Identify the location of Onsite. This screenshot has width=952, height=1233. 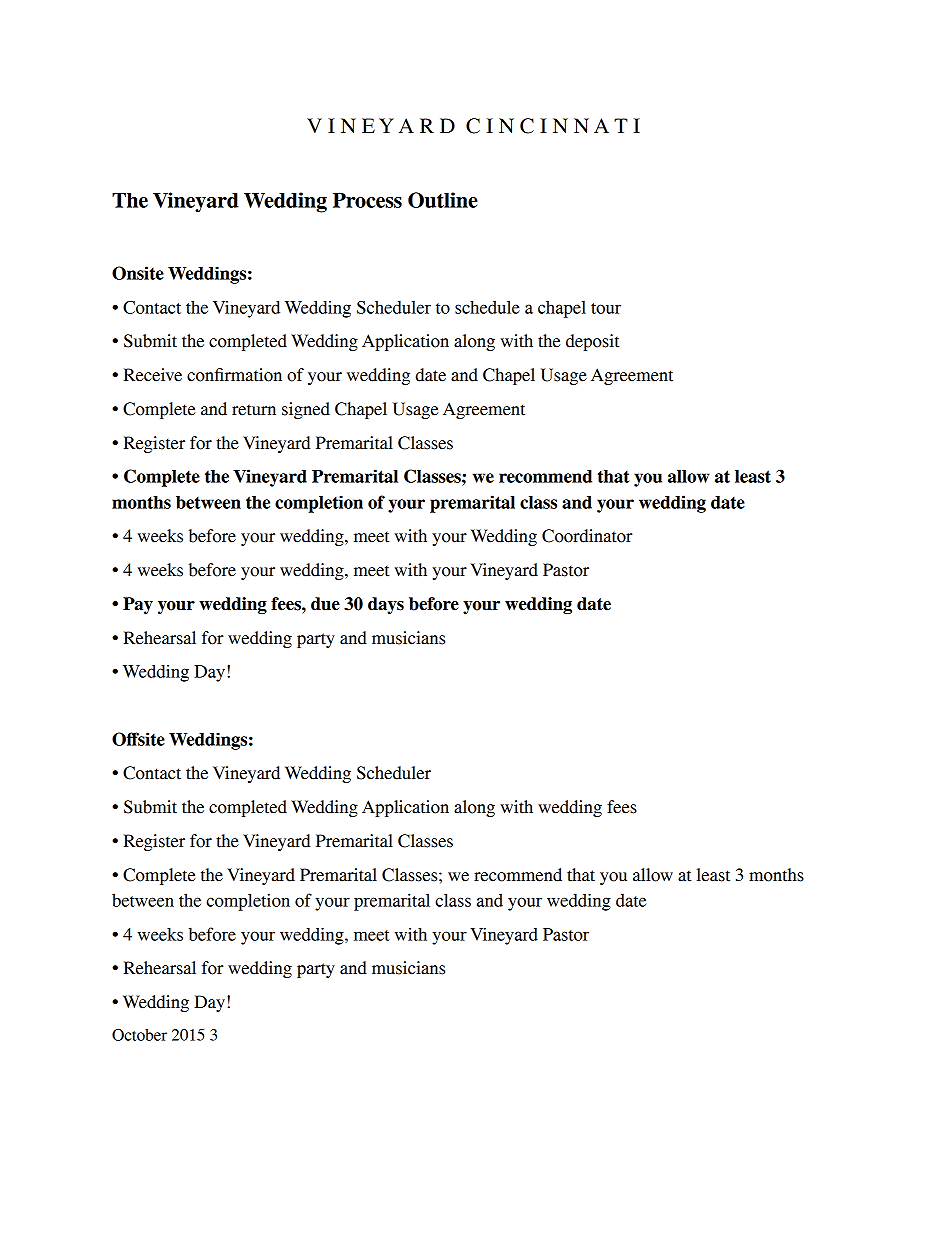
(138, 273).
